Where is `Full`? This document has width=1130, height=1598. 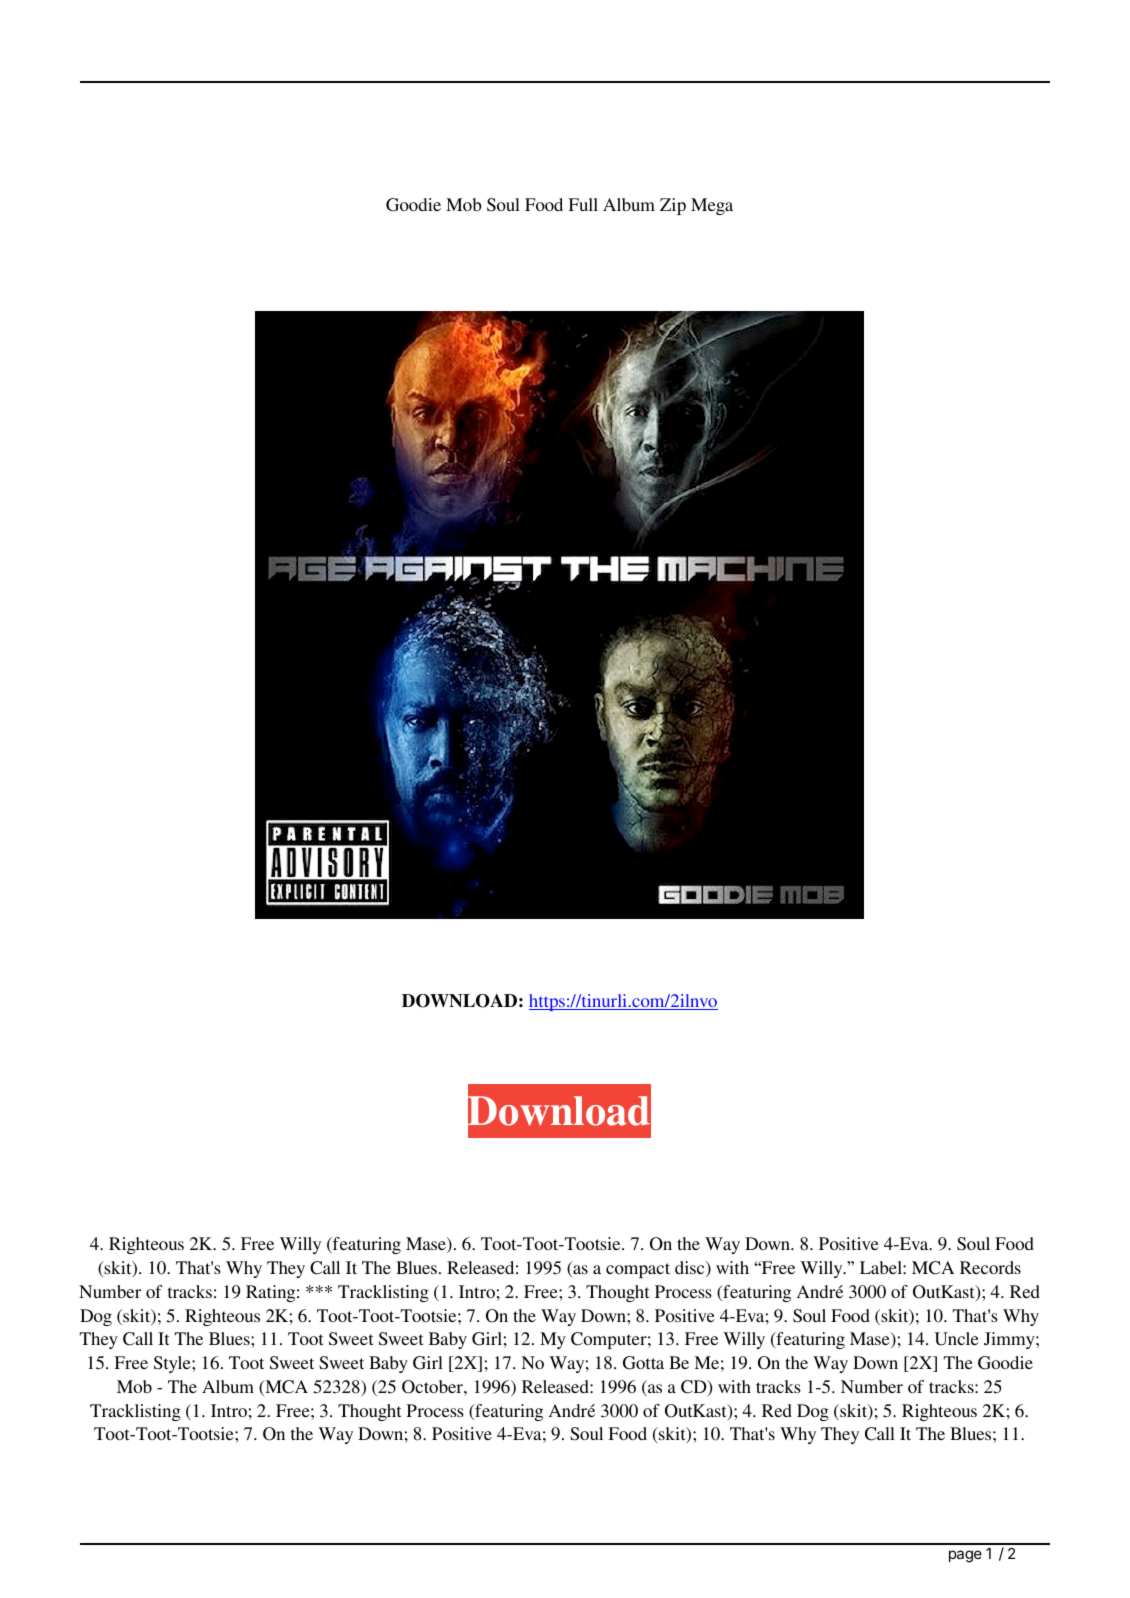
Full is located at coordinates (583, 204).
